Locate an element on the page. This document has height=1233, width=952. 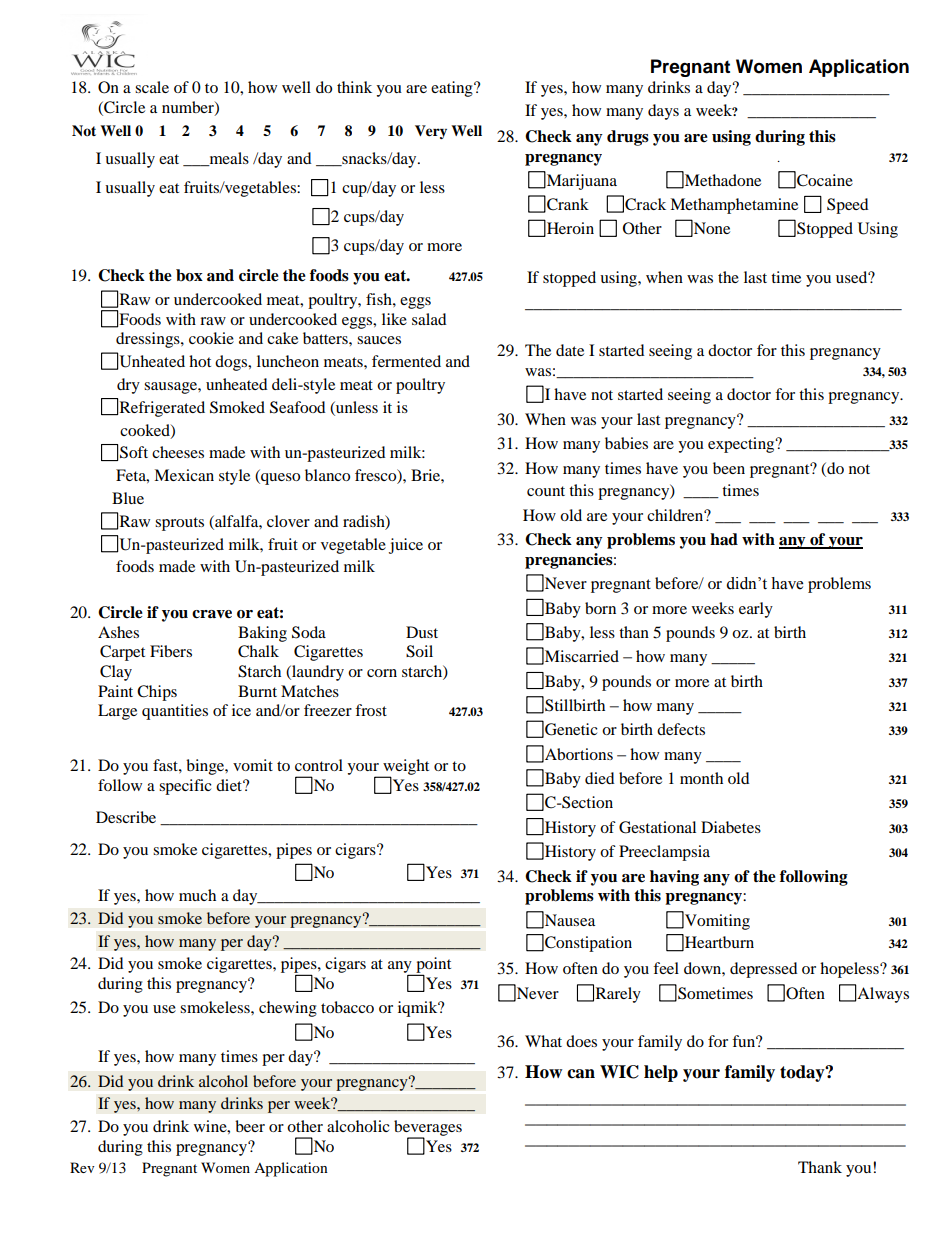
beer is located at coordinates (250, 1126).
